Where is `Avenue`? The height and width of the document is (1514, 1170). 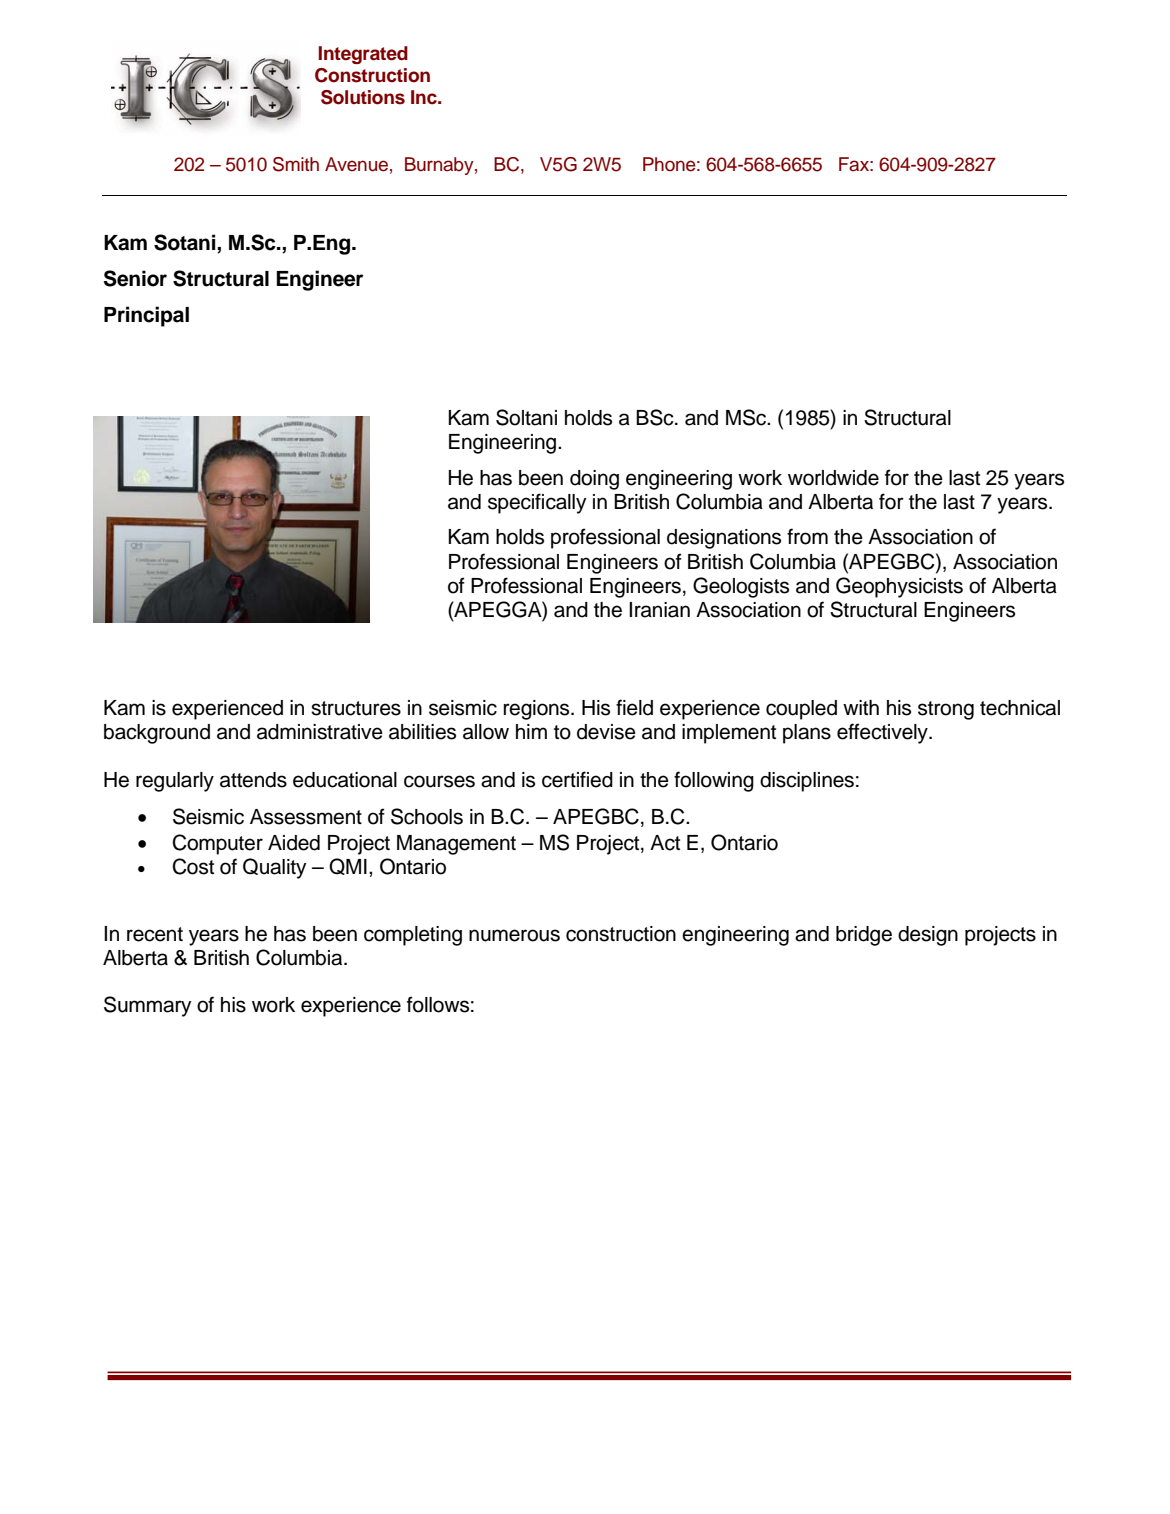
Avenue is located at coordinates (356, 164).
